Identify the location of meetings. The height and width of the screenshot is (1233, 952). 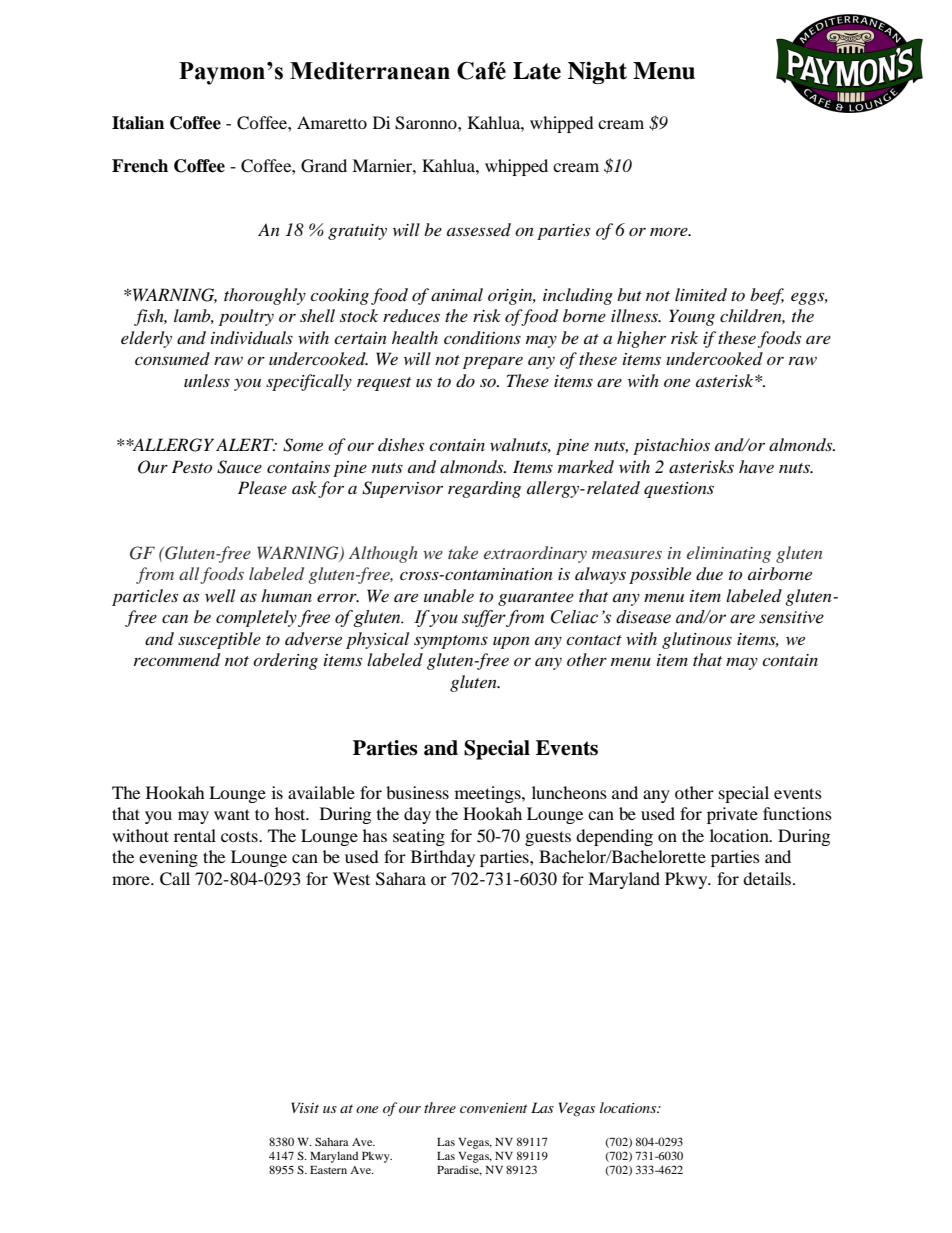
(489, 794).
